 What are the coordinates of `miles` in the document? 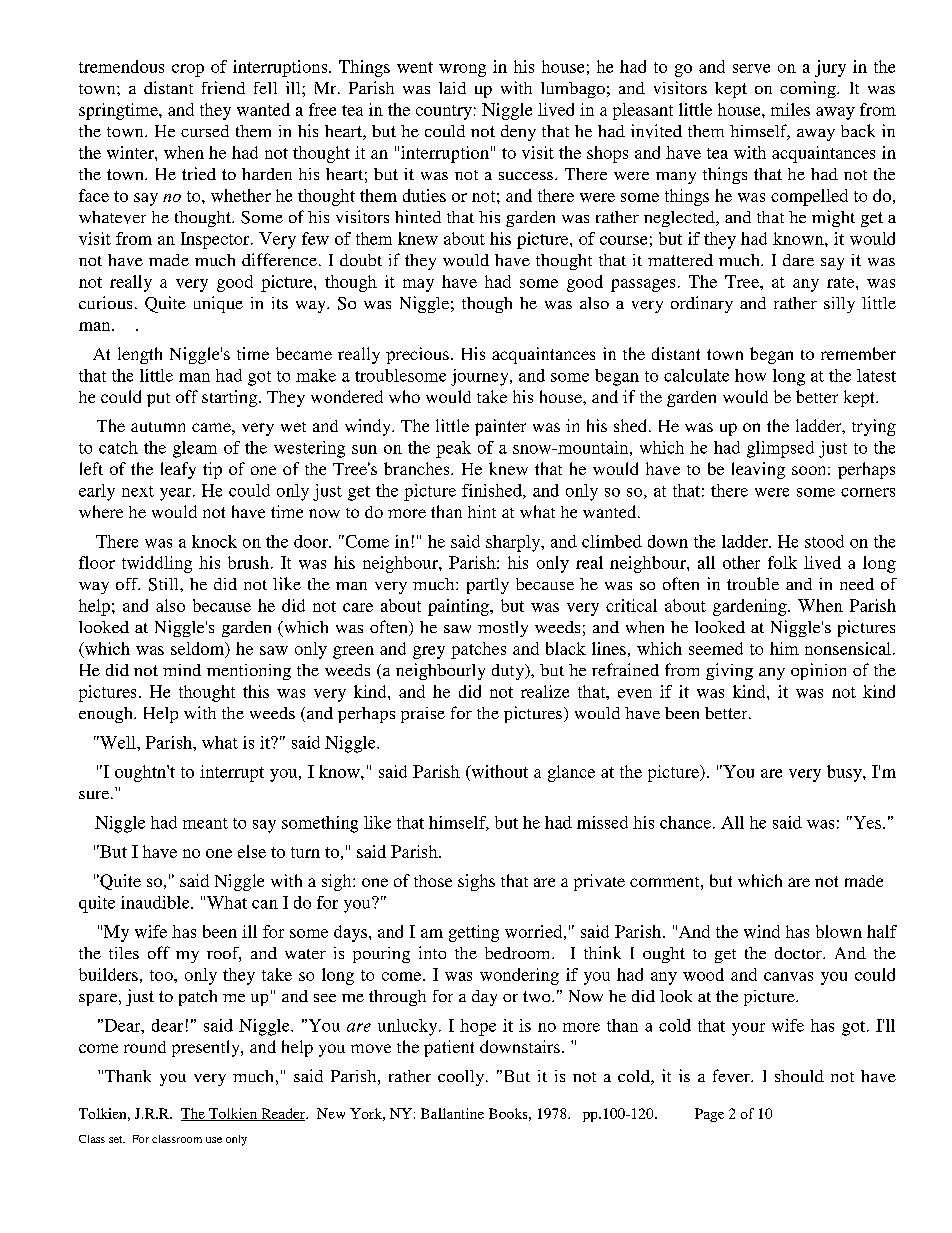 It's located at (790, 109).
